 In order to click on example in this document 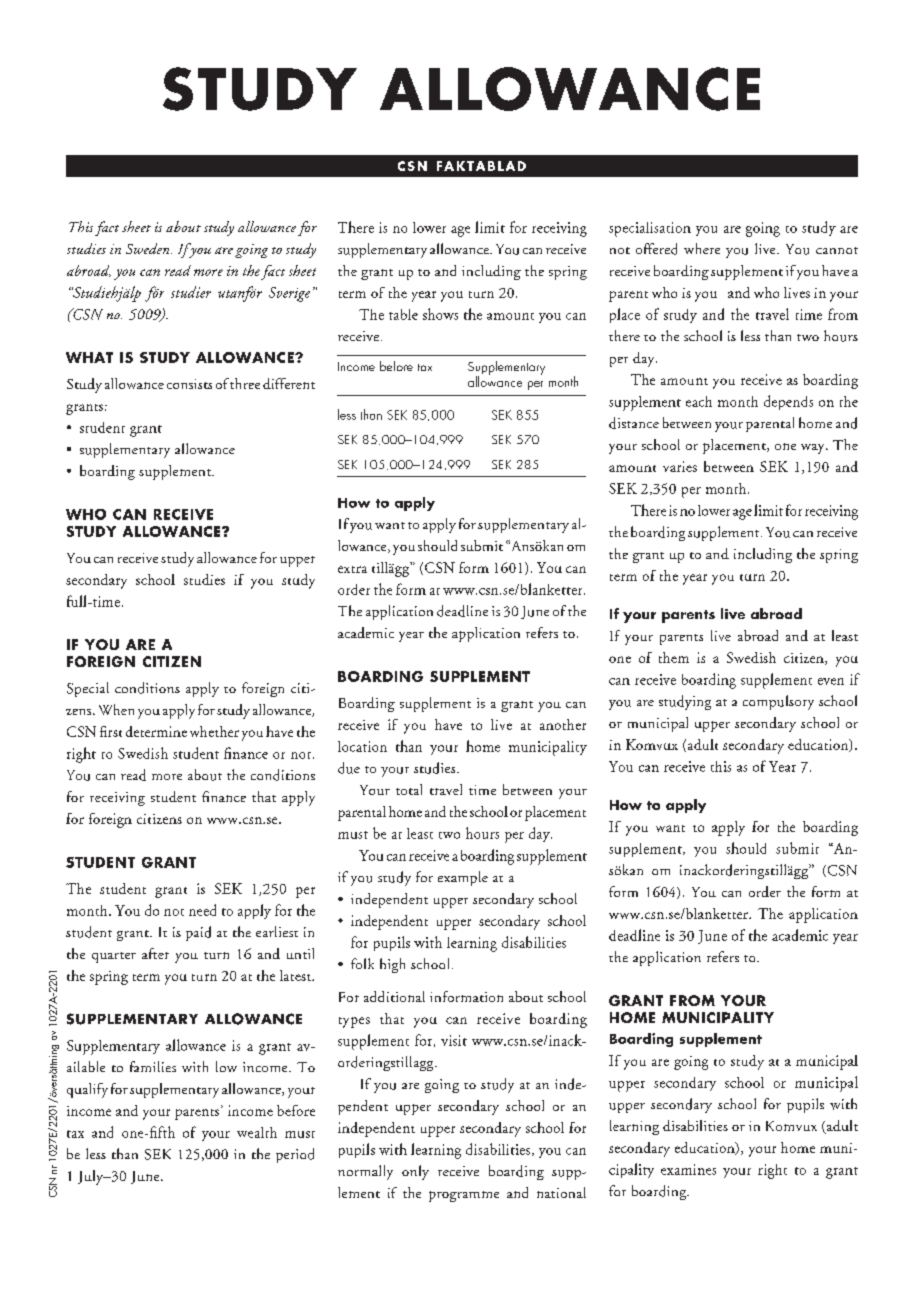, I will do `click(463, 878)`.
